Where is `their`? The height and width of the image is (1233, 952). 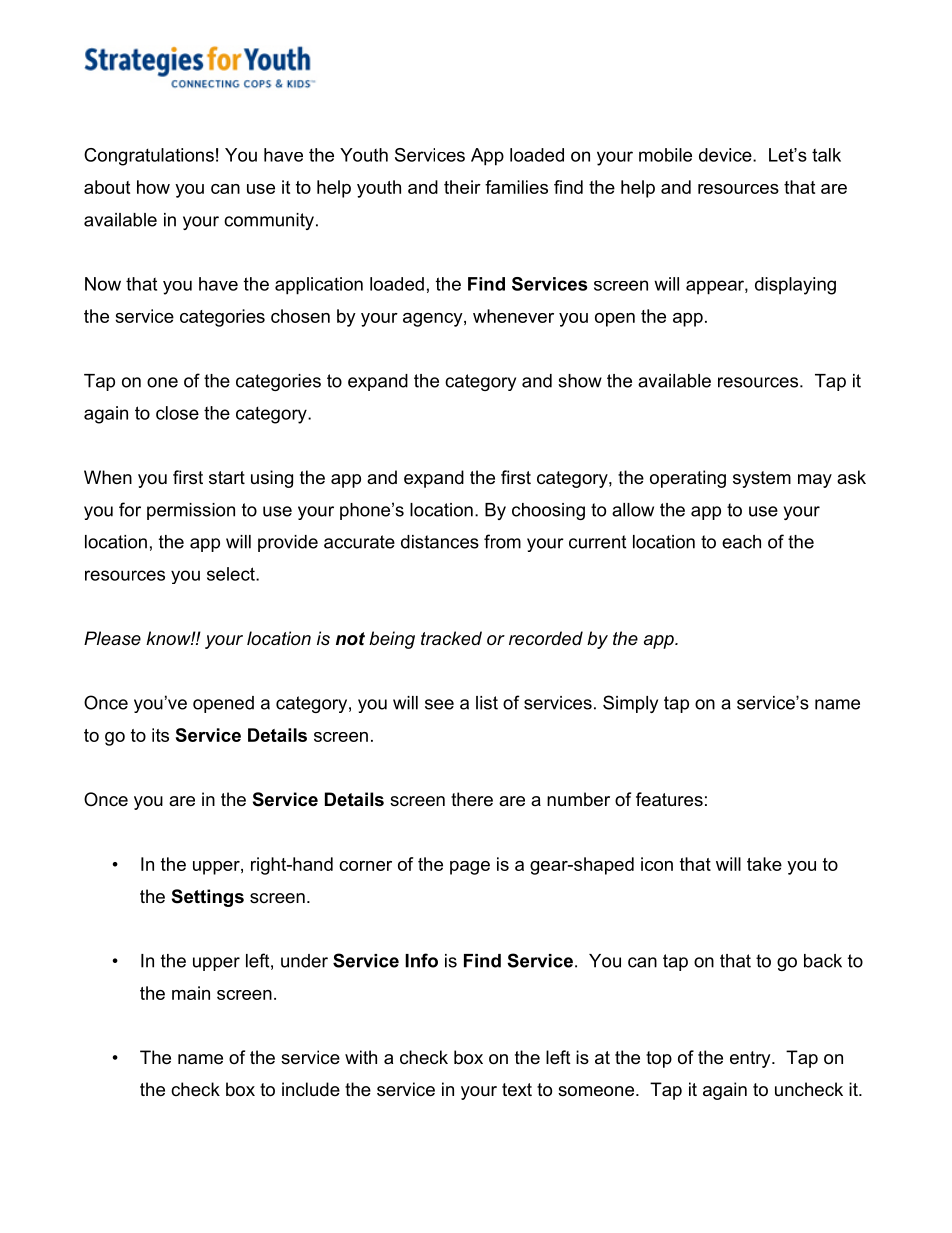
their is located at coordinates (462, 187).
